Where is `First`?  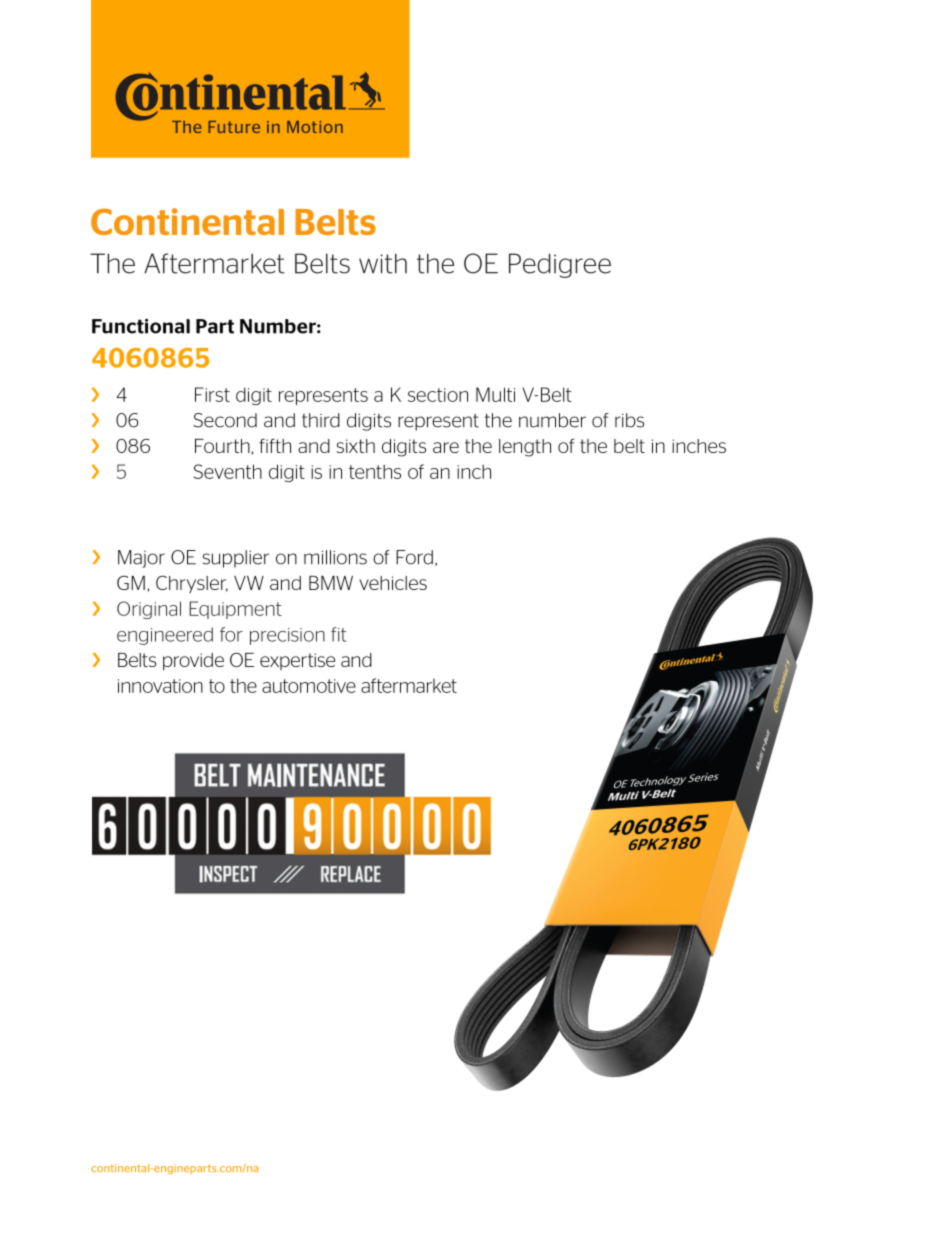
First is located at coordinates (212, 394).
